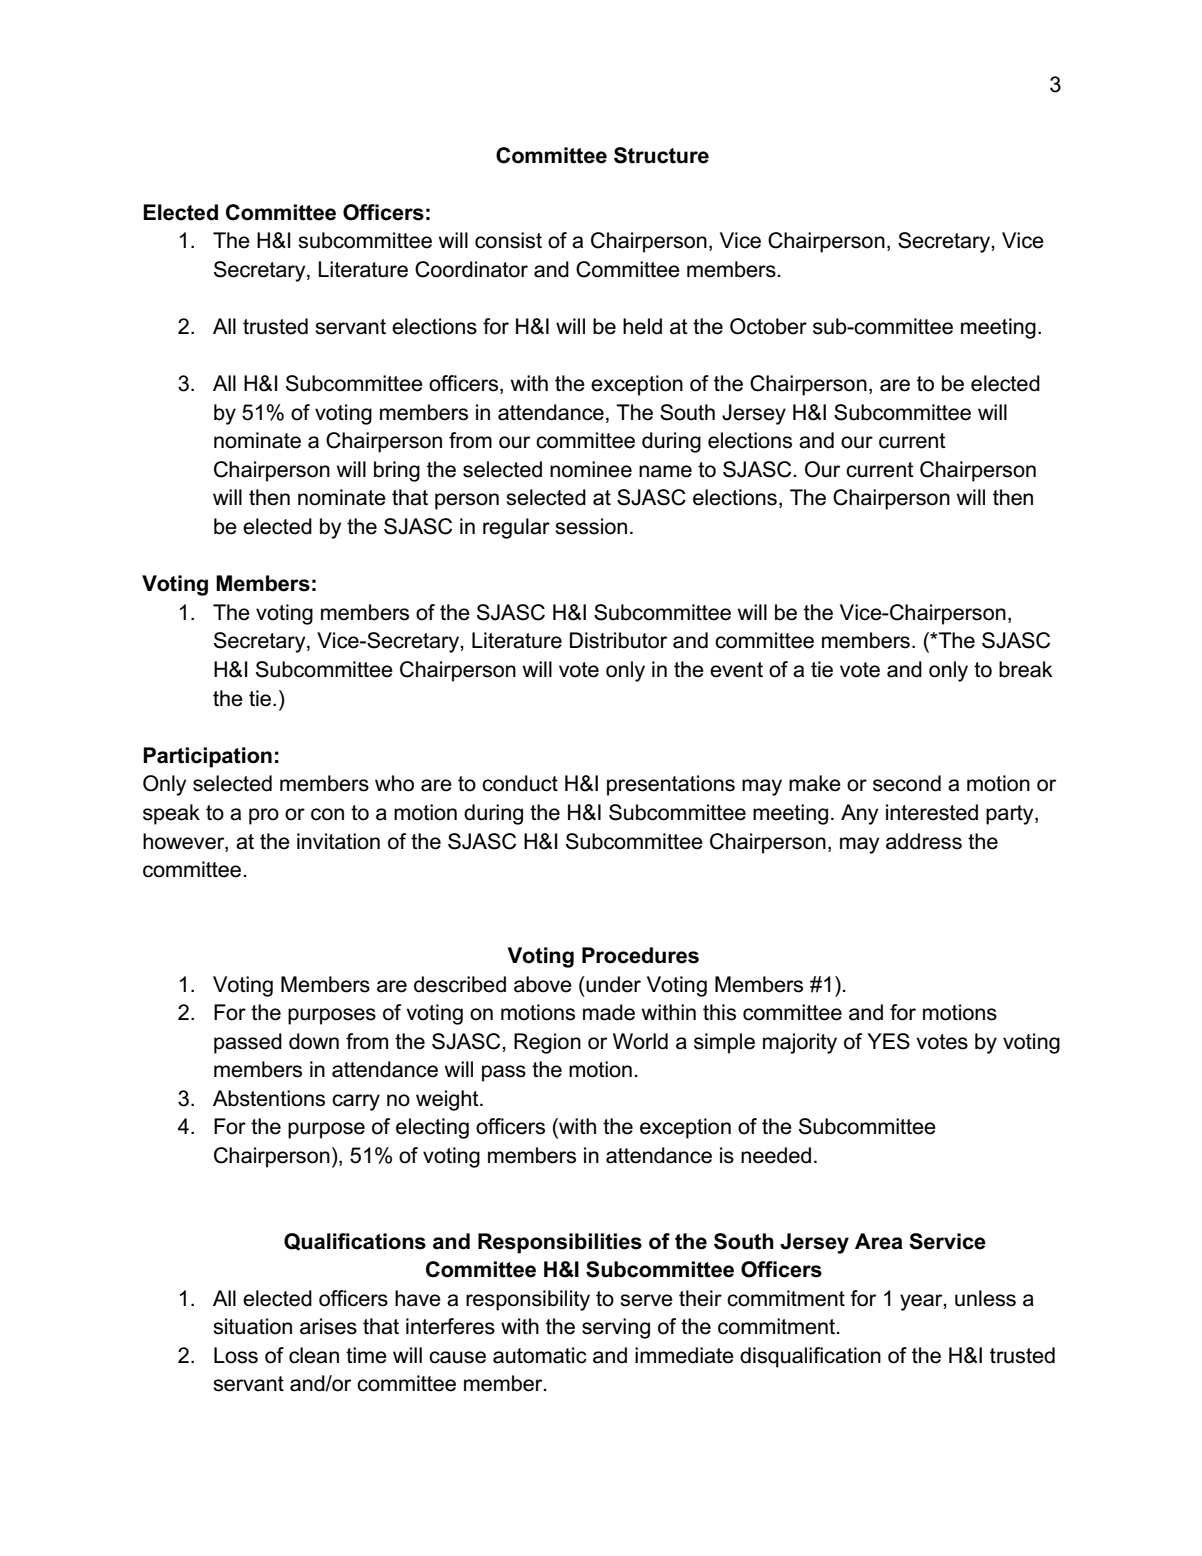  Describe the element at coordinates (397, 471) in the page. I see `bring` at that location.
